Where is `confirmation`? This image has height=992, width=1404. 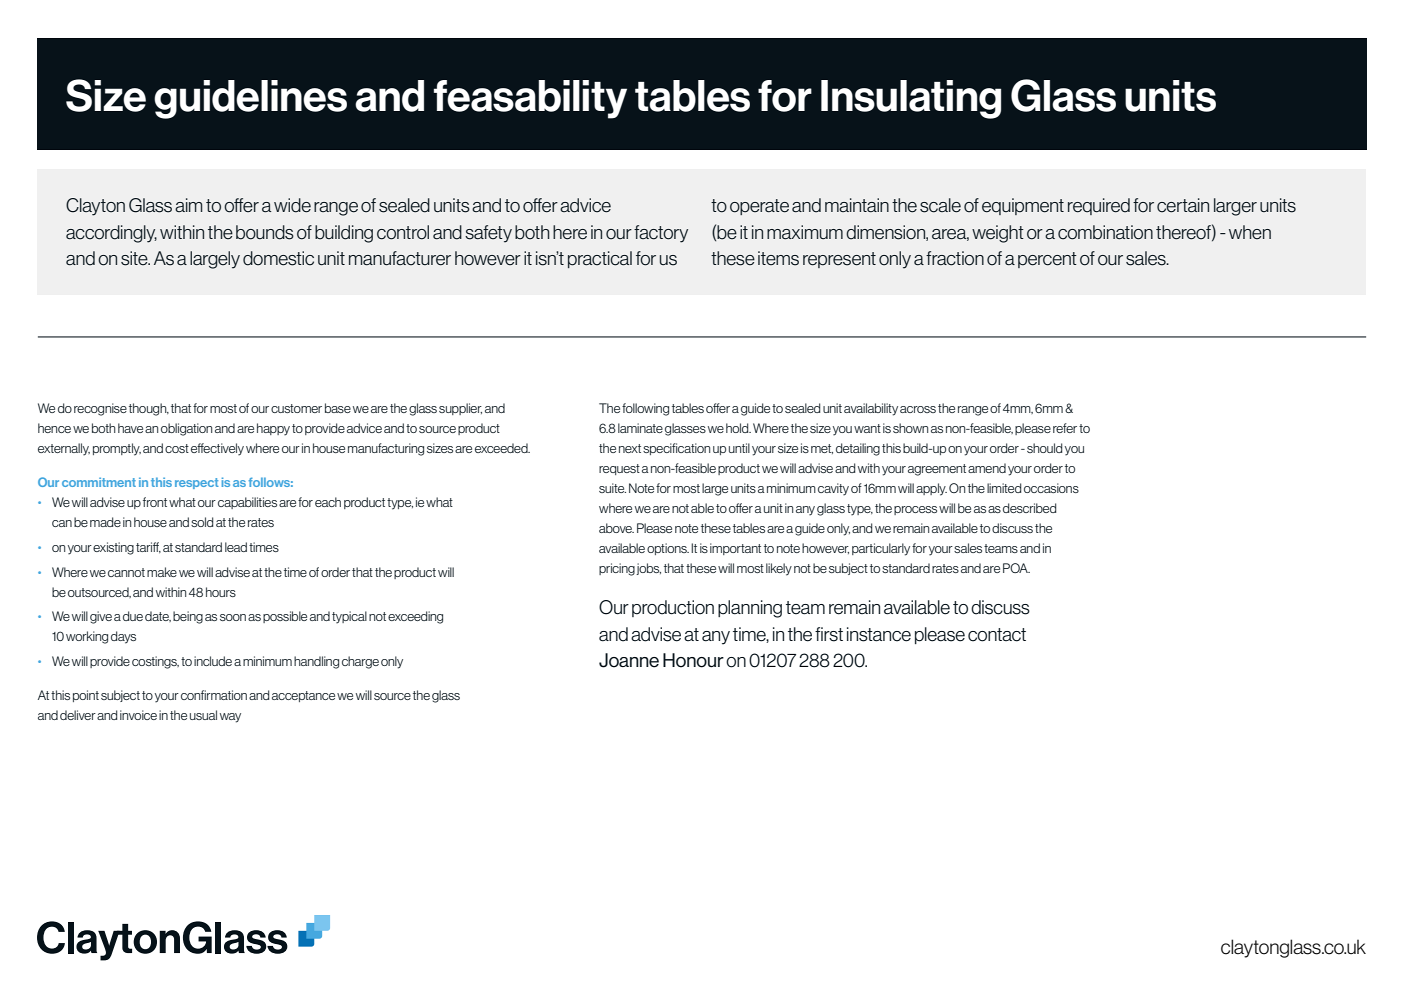
confirmation is located at coordinates (214, 695).
